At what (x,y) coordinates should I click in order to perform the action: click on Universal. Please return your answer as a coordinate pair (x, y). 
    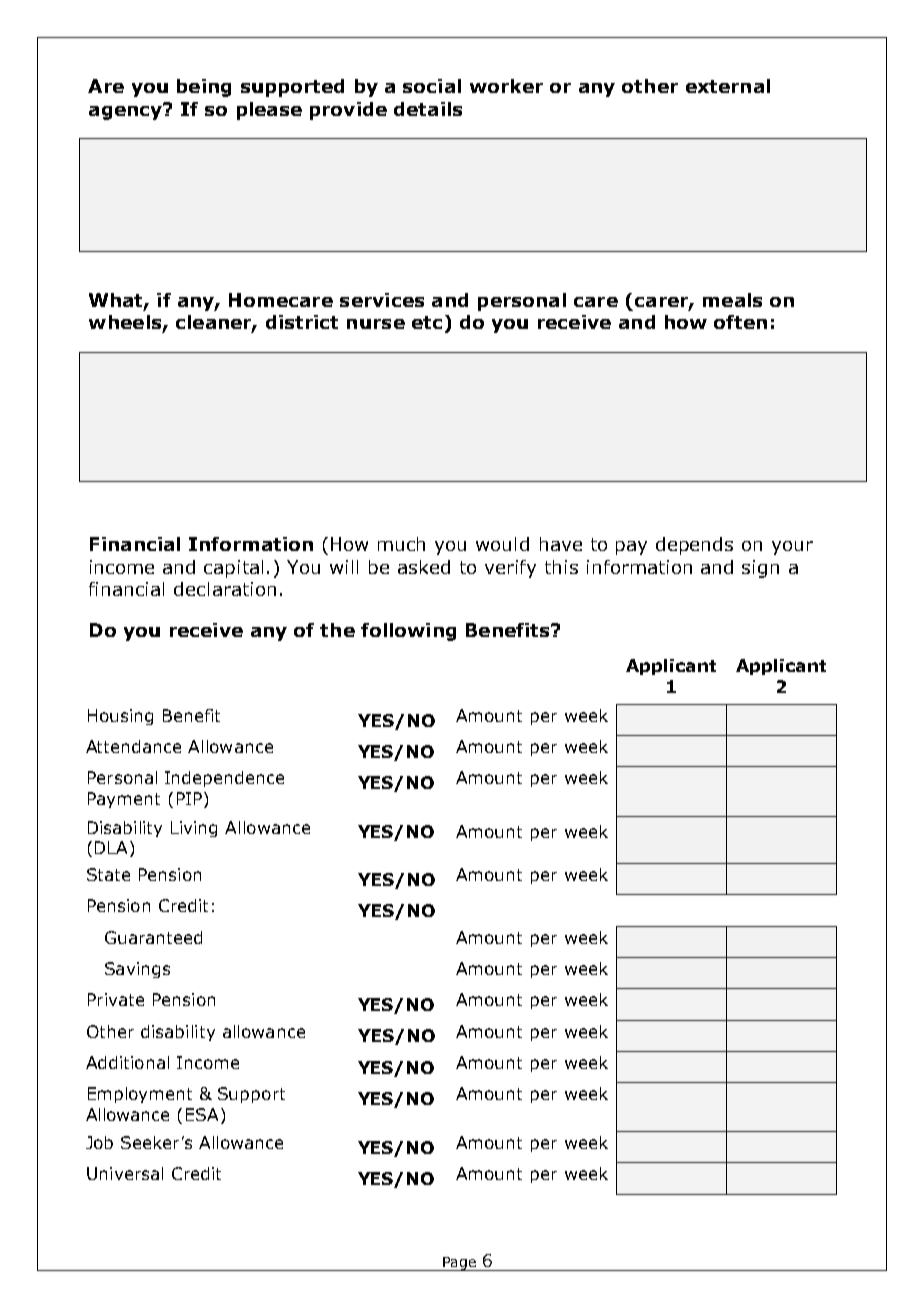
    Looking at the image, I should click on (125, 1173).
